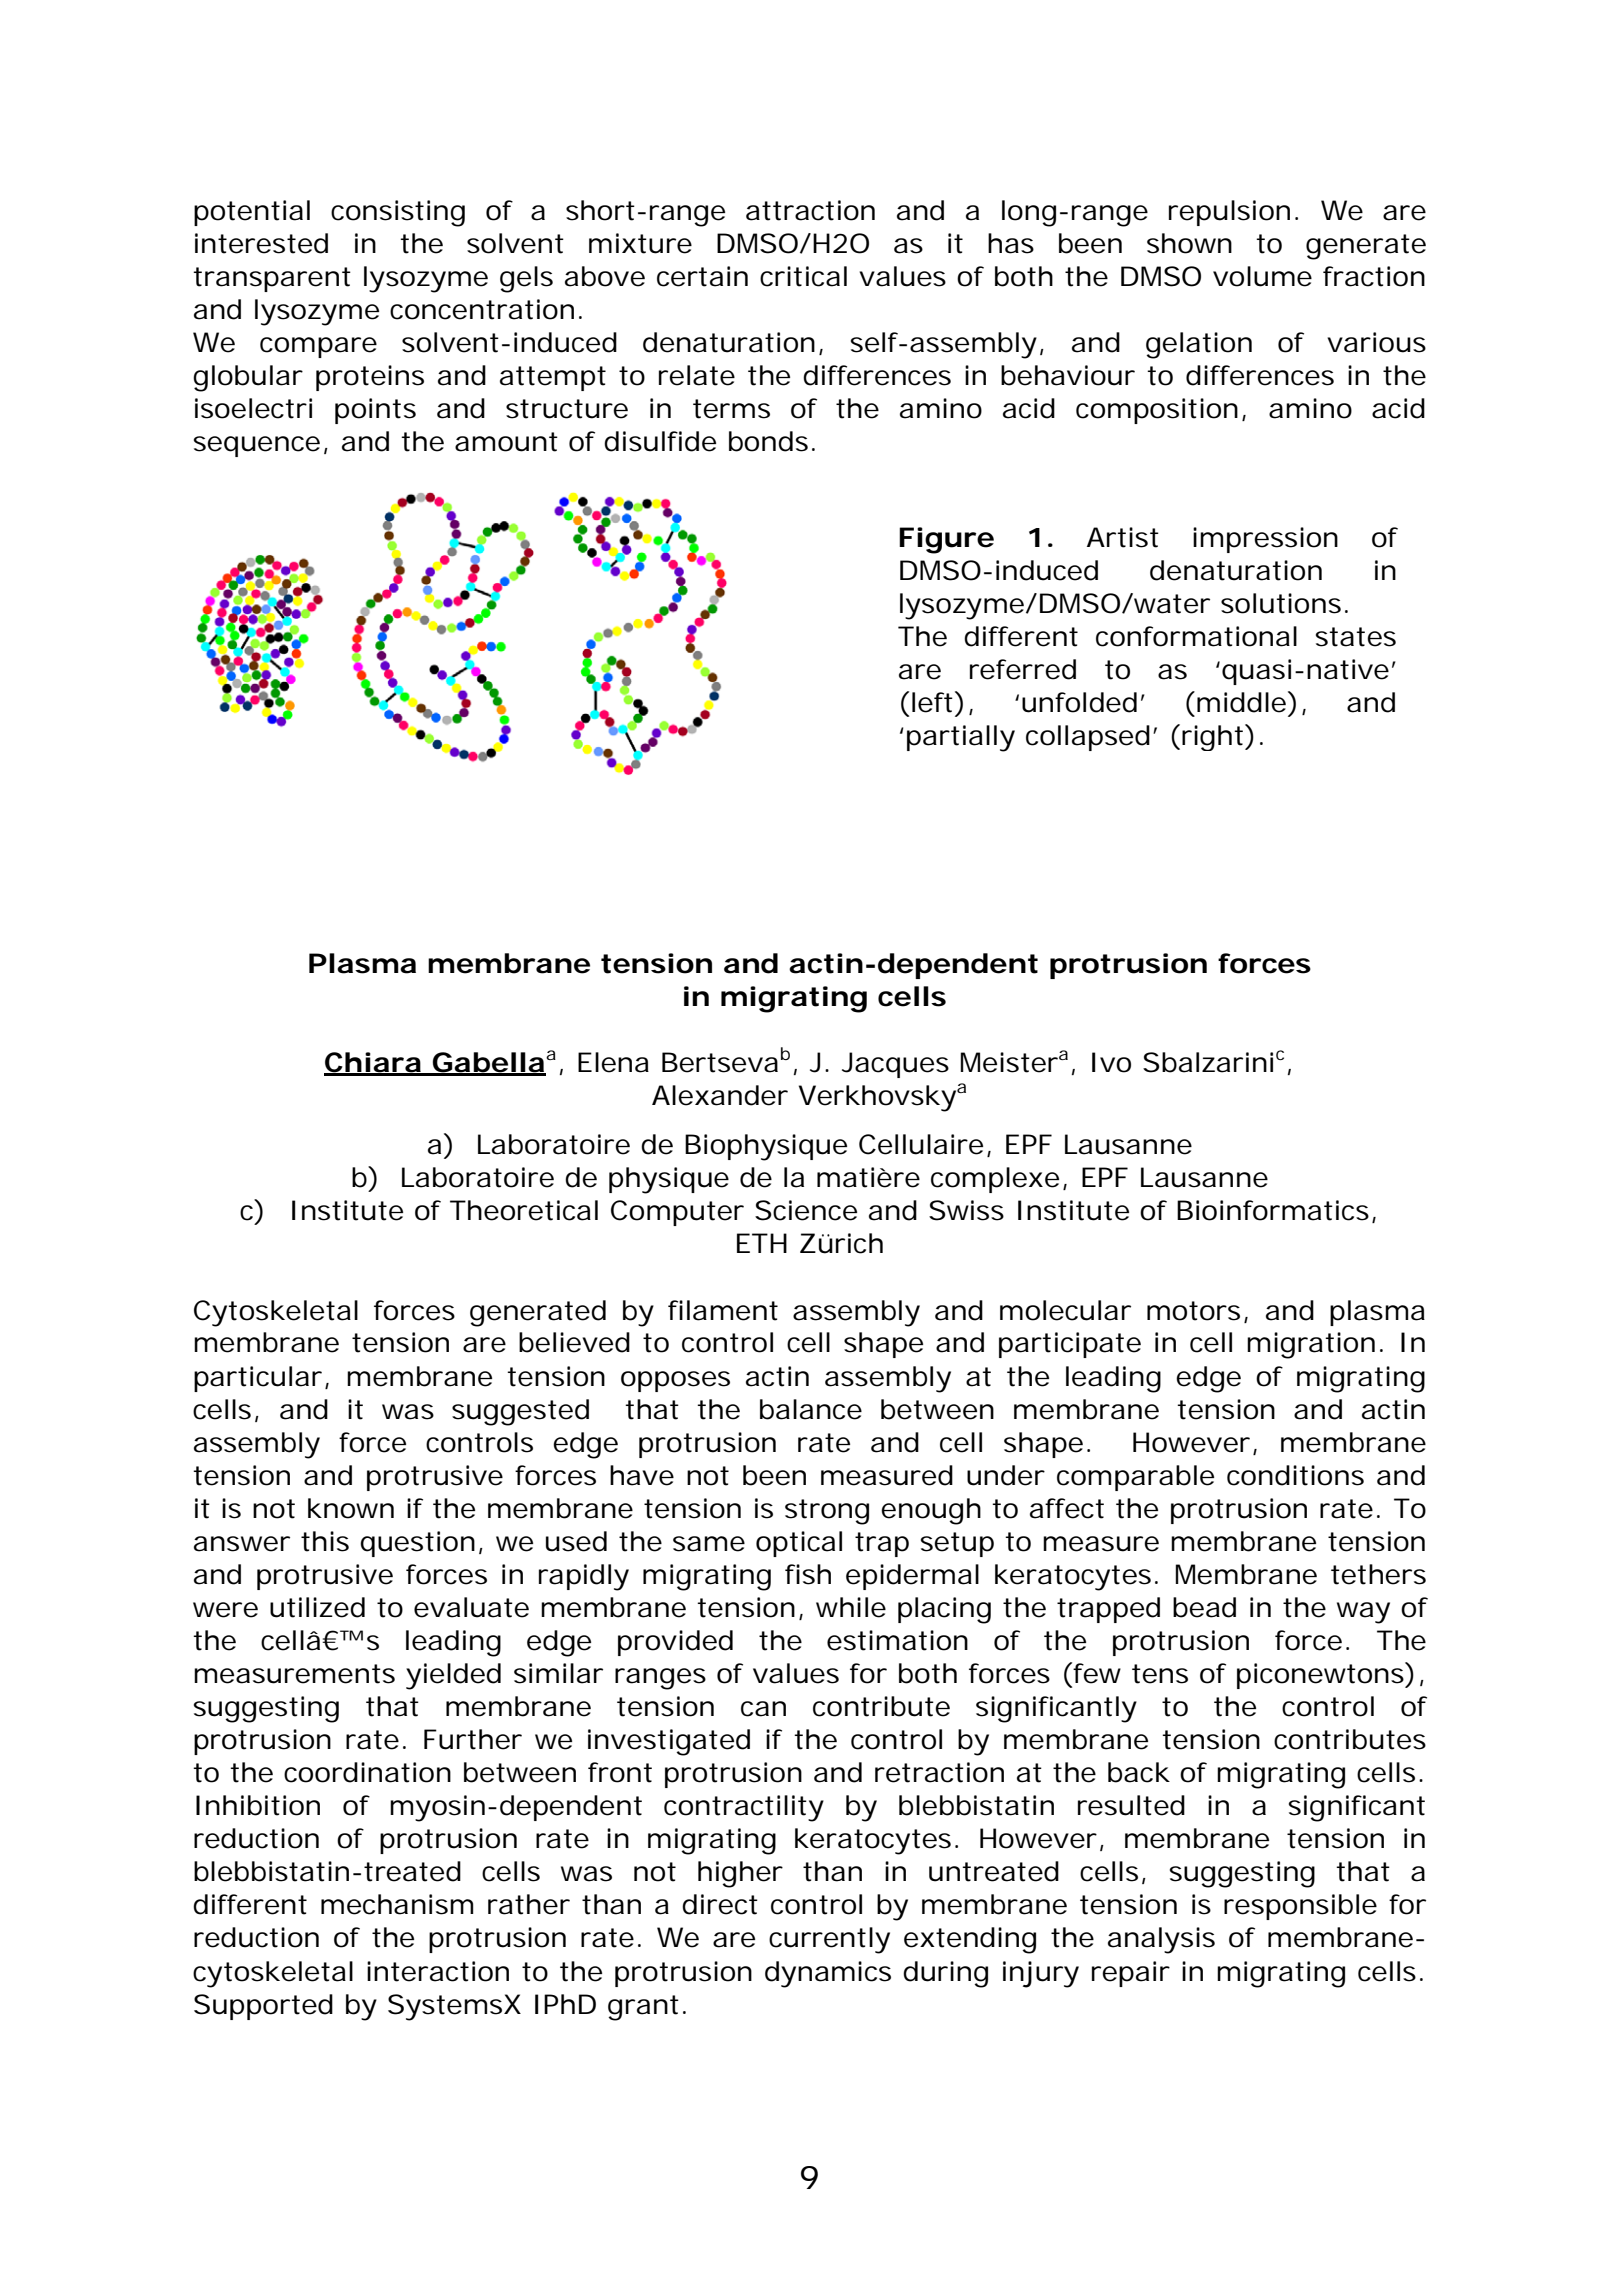 The image size is (1619, 2290). What do you see at coordinates (803, 276) in the screenshot?
I see `critical` at bounding box center [803, 276].
